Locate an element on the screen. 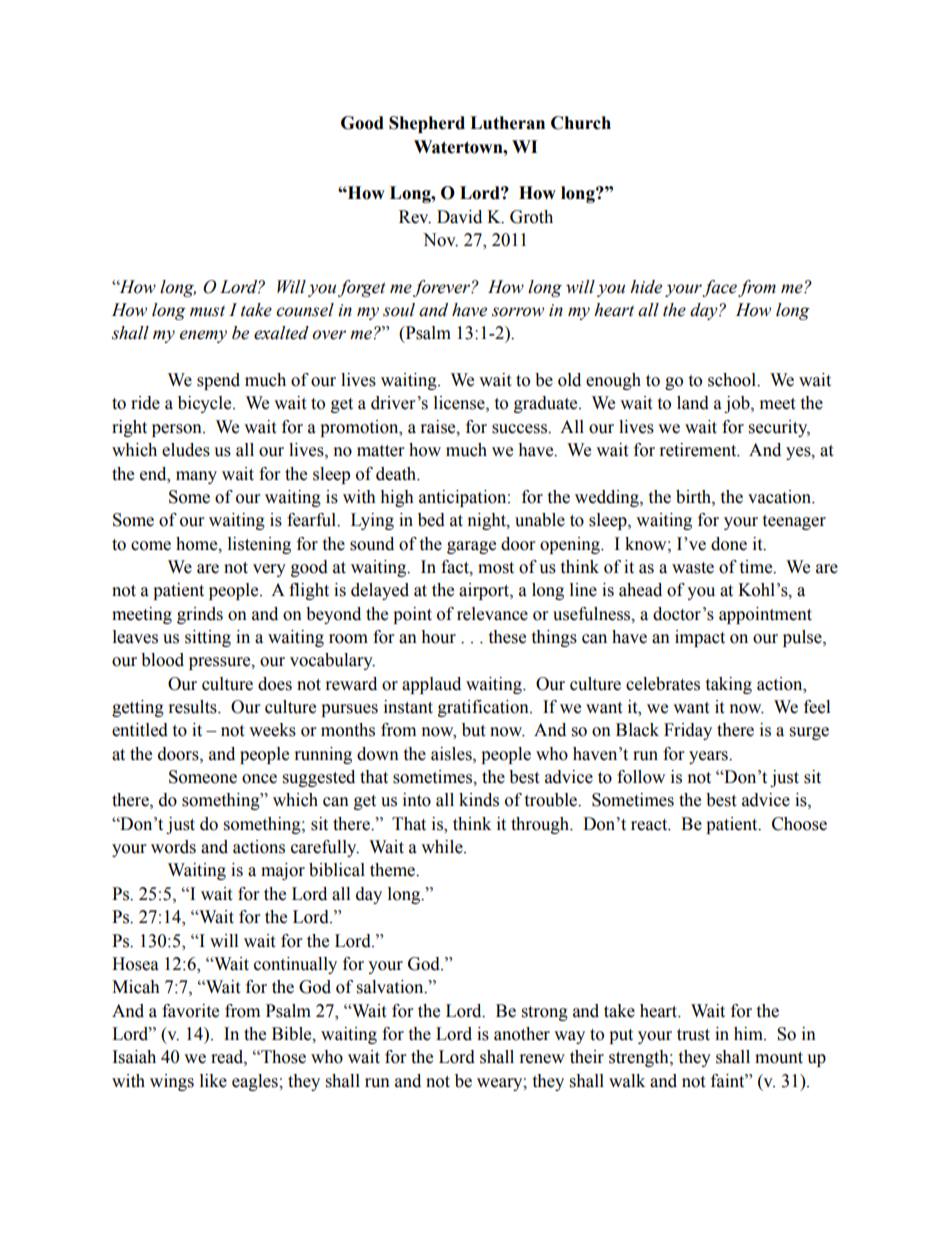 This screenshot has width=952, height=1233. another is located at coordinates (522, 1034).
